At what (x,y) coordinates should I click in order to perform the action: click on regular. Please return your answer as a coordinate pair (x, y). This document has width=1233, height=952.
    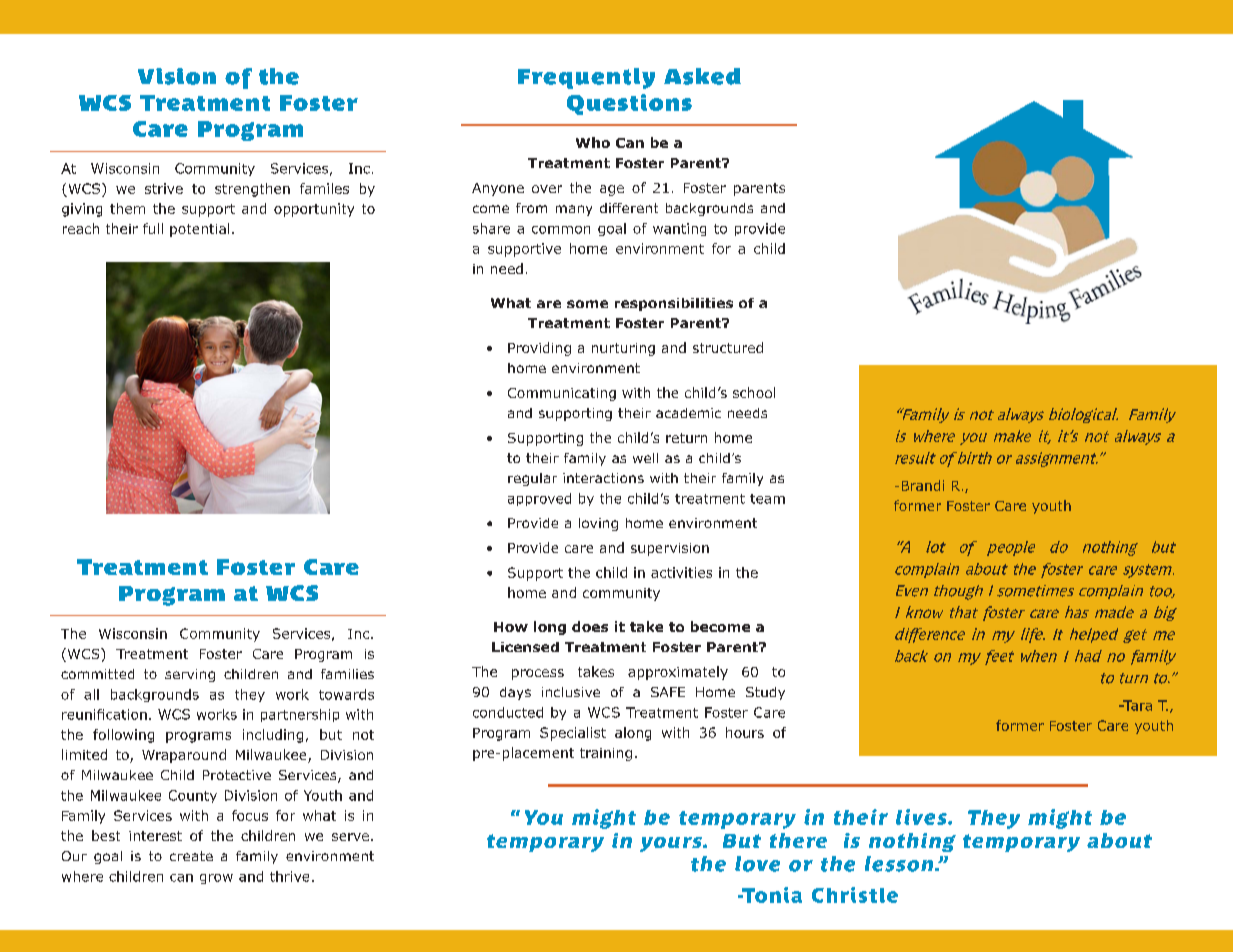
    Looking at the image, I should click on (532, 479).
